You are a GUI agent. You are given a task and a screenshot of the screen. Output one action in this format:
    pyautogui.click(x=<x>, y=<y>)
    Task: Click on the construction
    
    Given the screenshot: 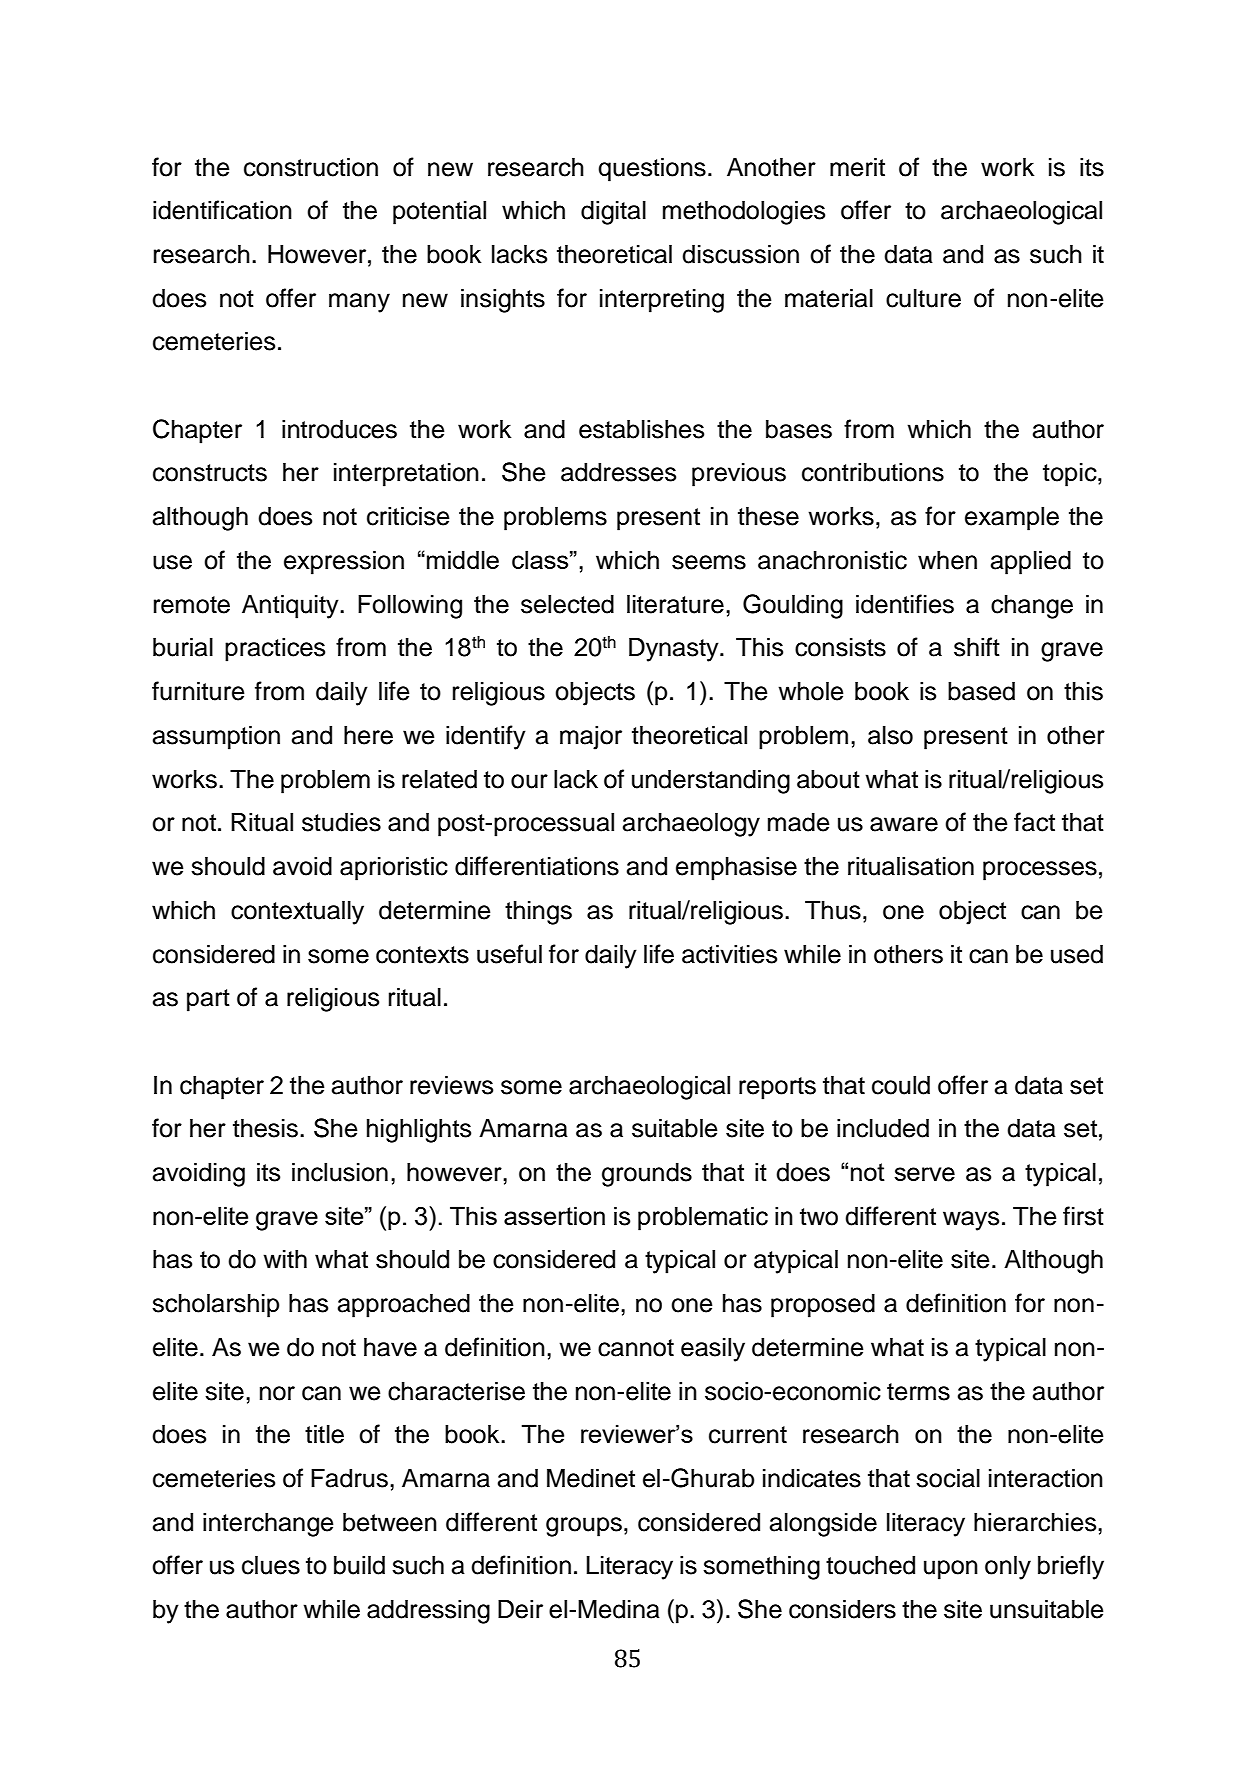 What is the action you would take?
    pyautogui.click(x=311, y=167)
